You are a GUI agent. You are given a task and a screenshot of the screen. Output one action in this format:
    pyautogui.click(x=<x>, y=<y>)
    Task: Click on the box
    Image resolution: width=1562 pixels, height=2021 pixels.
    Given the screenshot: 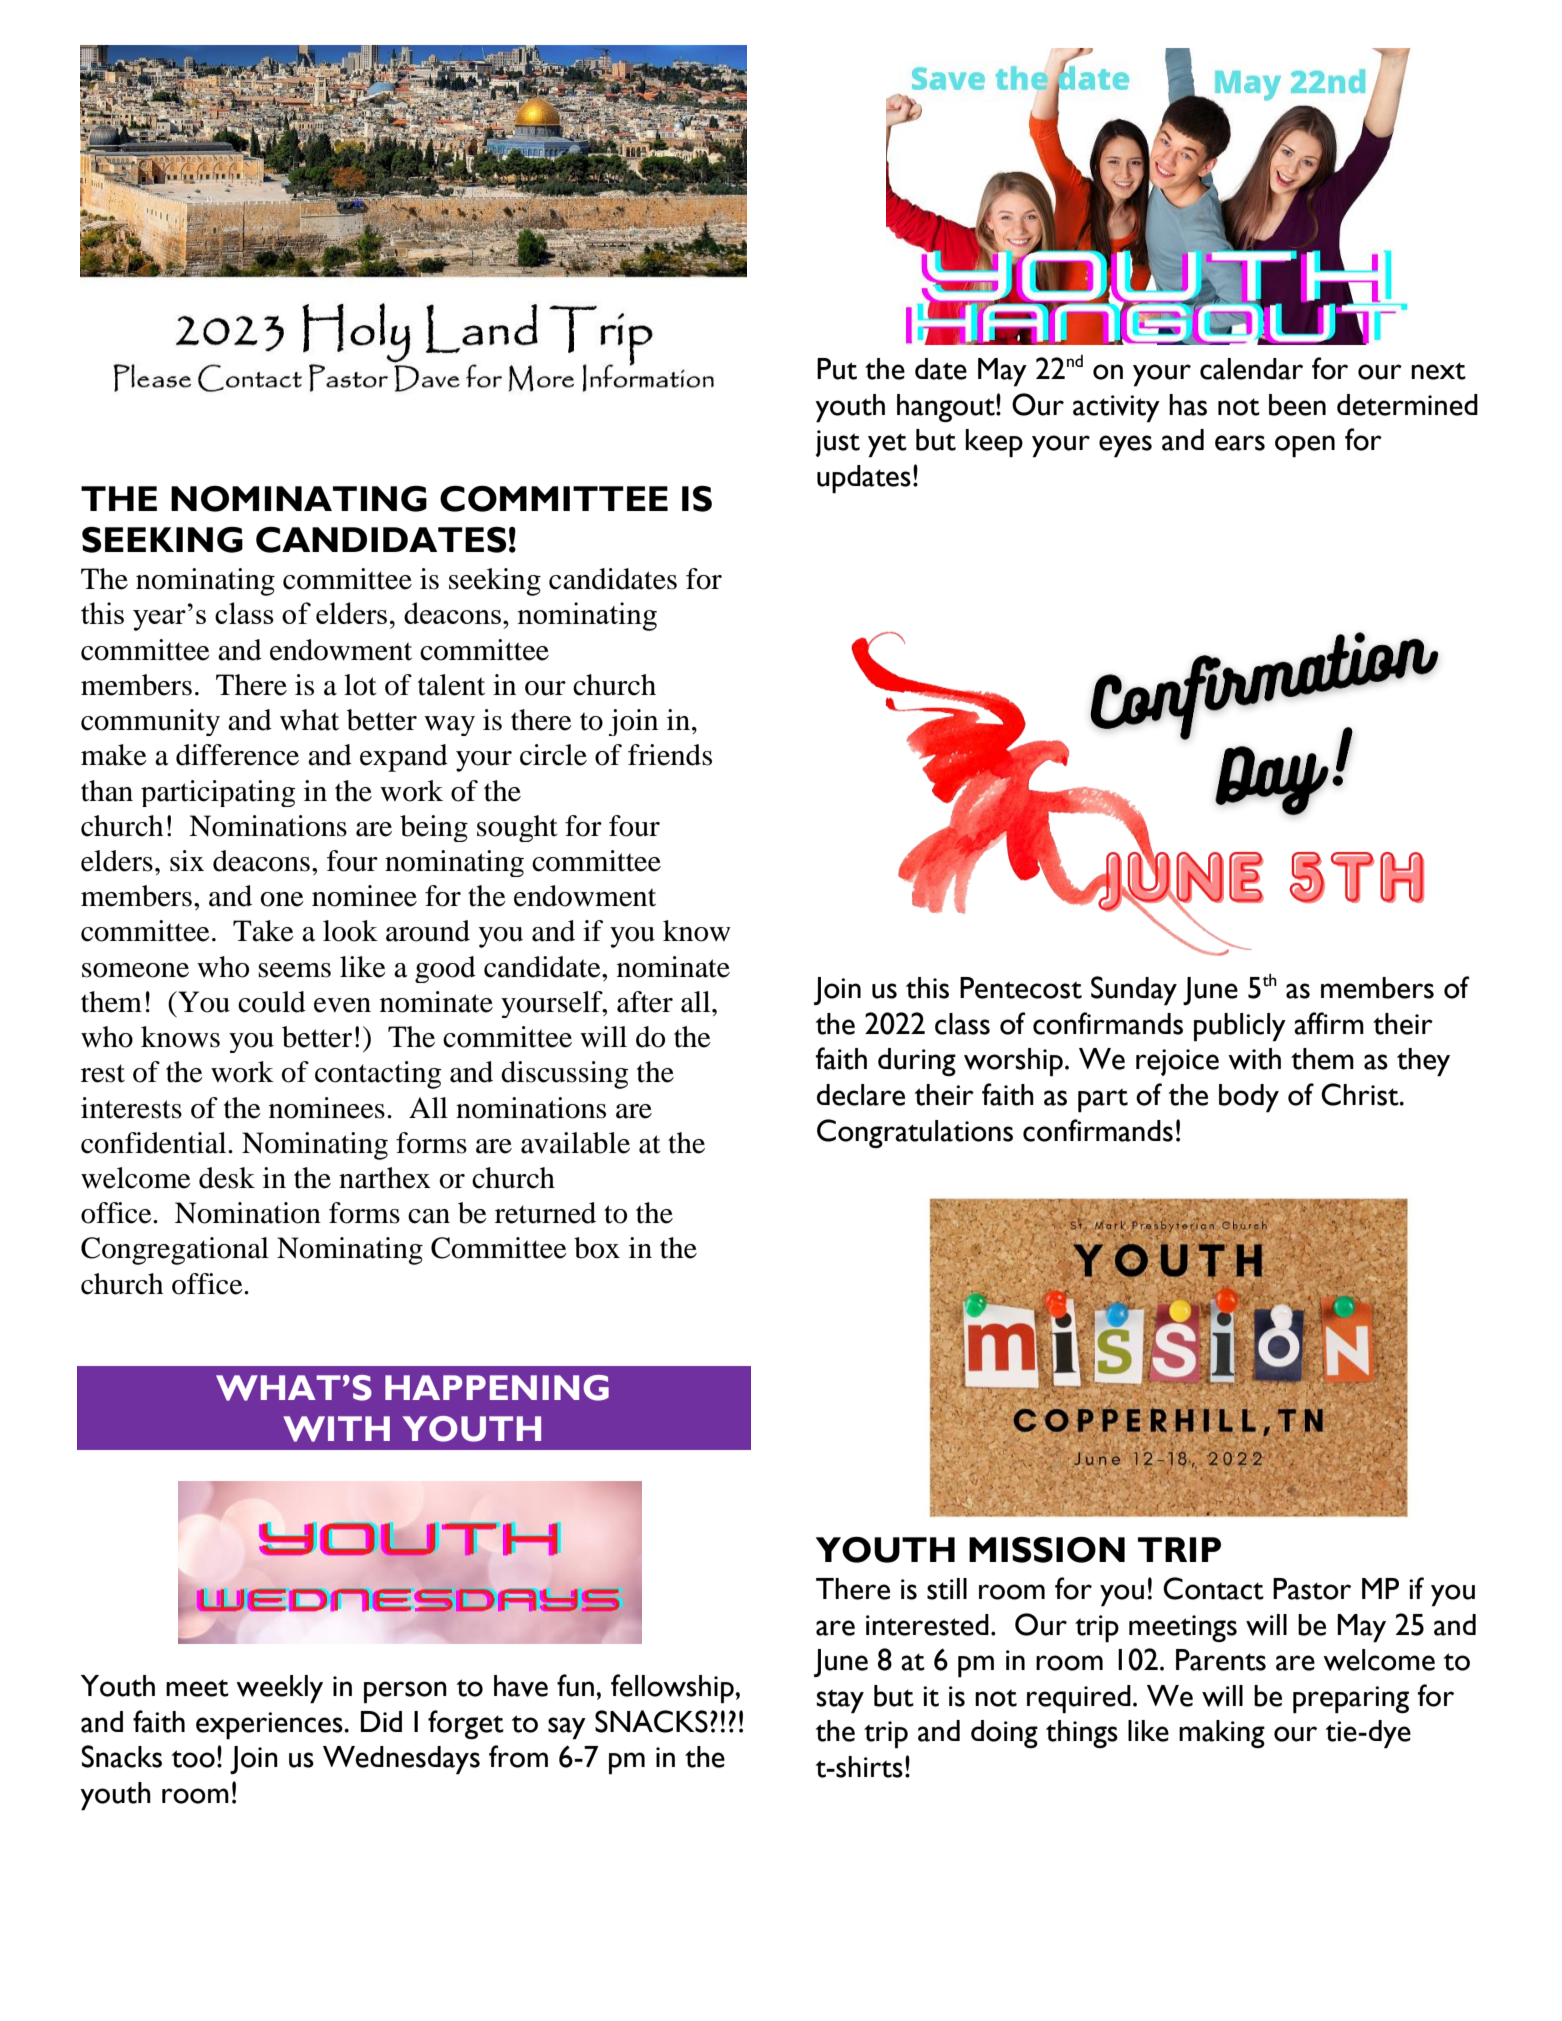 What is the action you would take?
    pyautogui.click(x=597, y=1248)
